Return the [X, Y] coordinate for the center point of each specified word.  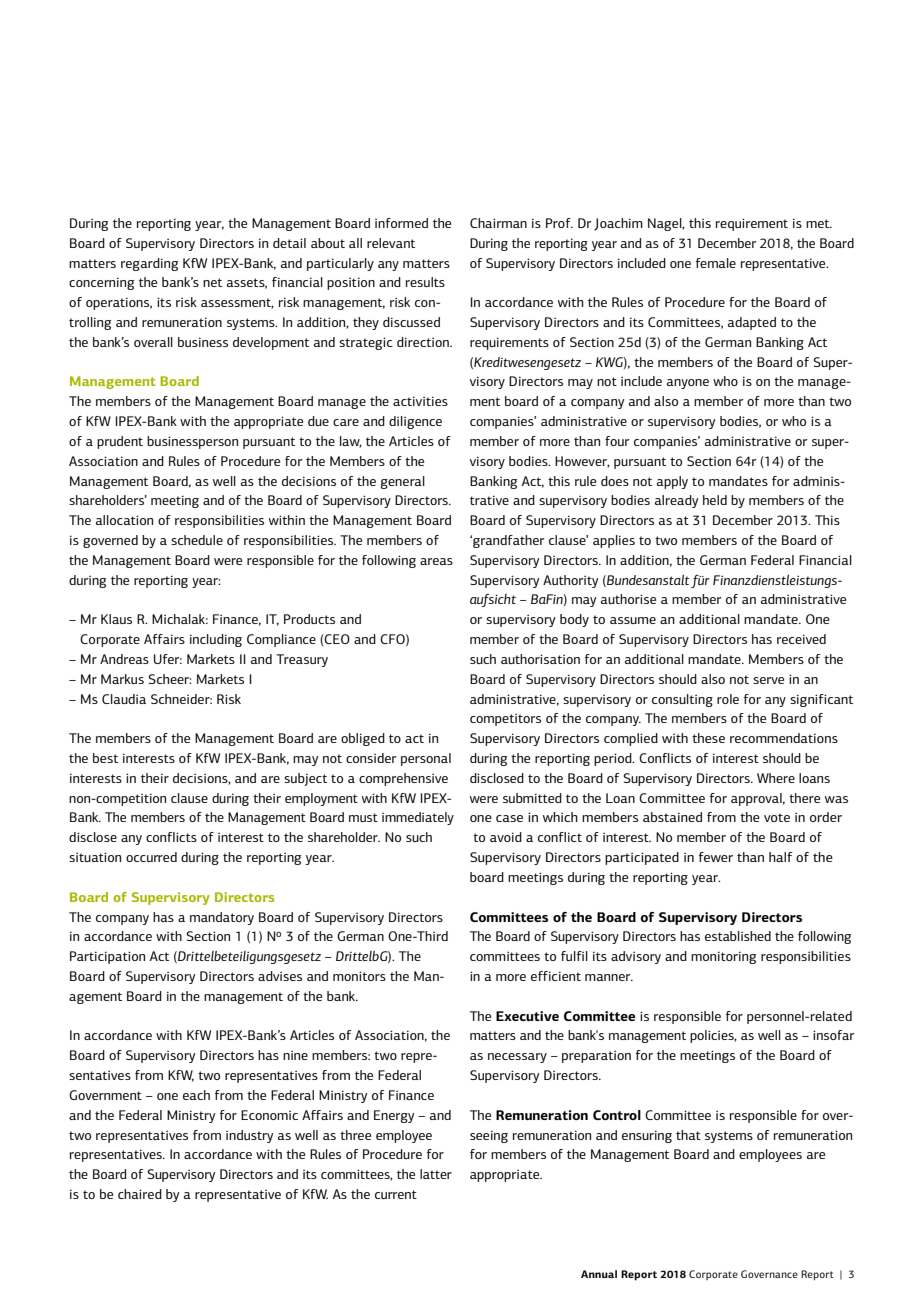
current [396, 1194]
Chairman [498, 223]
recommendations [784, 738]
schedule [197, 540]
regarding [149, 264]
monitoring [723, 957]
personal [426, 759]
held [715, 500]
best [105, 758]
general [403, 482]
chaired [140, 1194]
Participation [107, 957]
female [716, 263]
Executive [527, 1016]
